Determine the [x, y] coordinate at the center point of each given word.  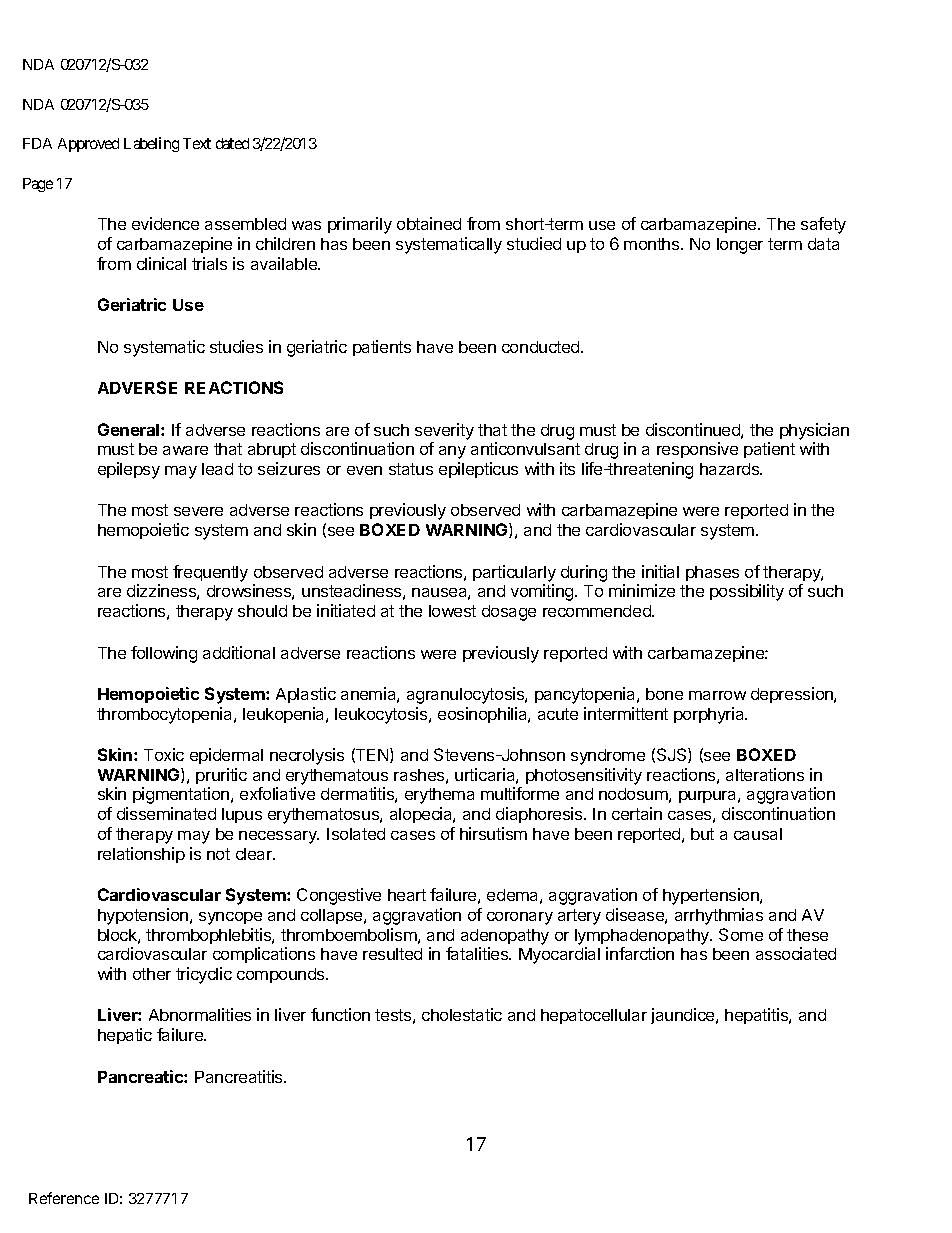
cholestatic [462, 1014]
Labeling [151, 144]
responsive [697, 450]
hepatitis [757, 1016]
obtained [429, 223]
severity [444, 431]
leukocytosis [382, 715]
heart [407, 895]
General [130, 429]
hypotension [144, 916]
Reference [64, 1198]
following [164, 654]
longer [740, 246]
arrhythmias [719, 916]
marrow [717, 695]
